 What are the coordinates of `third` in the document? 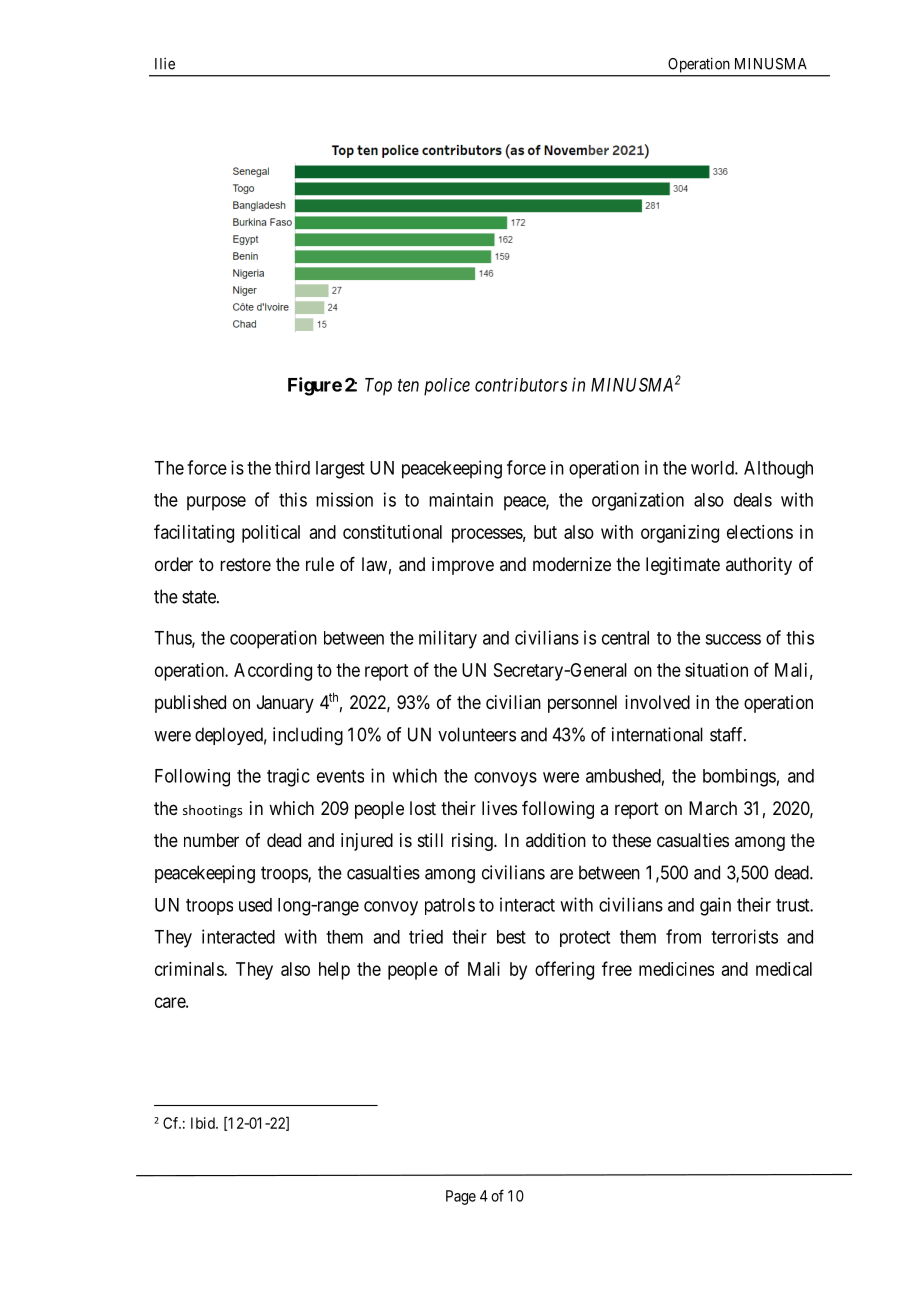 It's located at (292, 467).
